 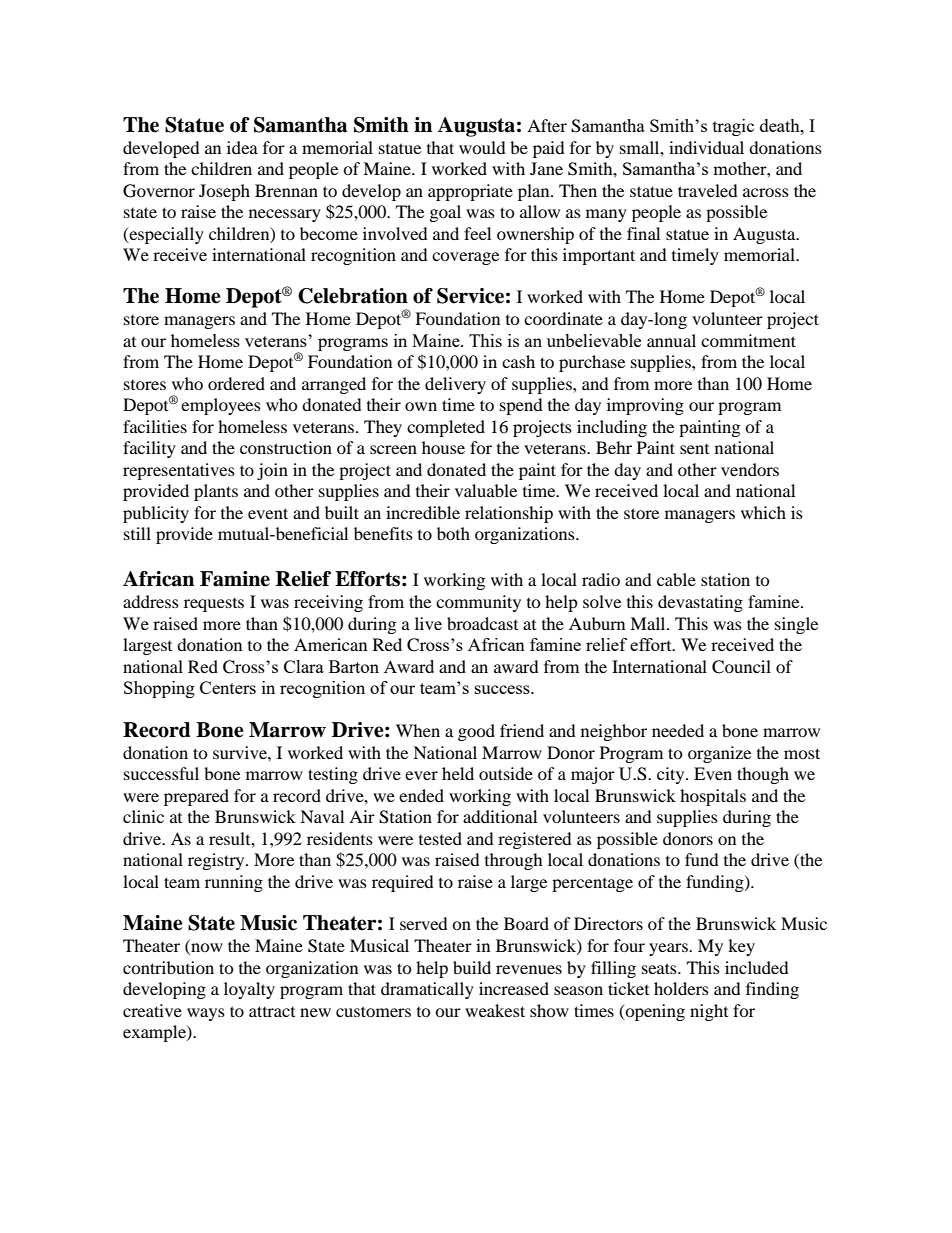 What do you see at coordinates (482, 147) in the document?
I see `would` at bounding box center [482, 147].
